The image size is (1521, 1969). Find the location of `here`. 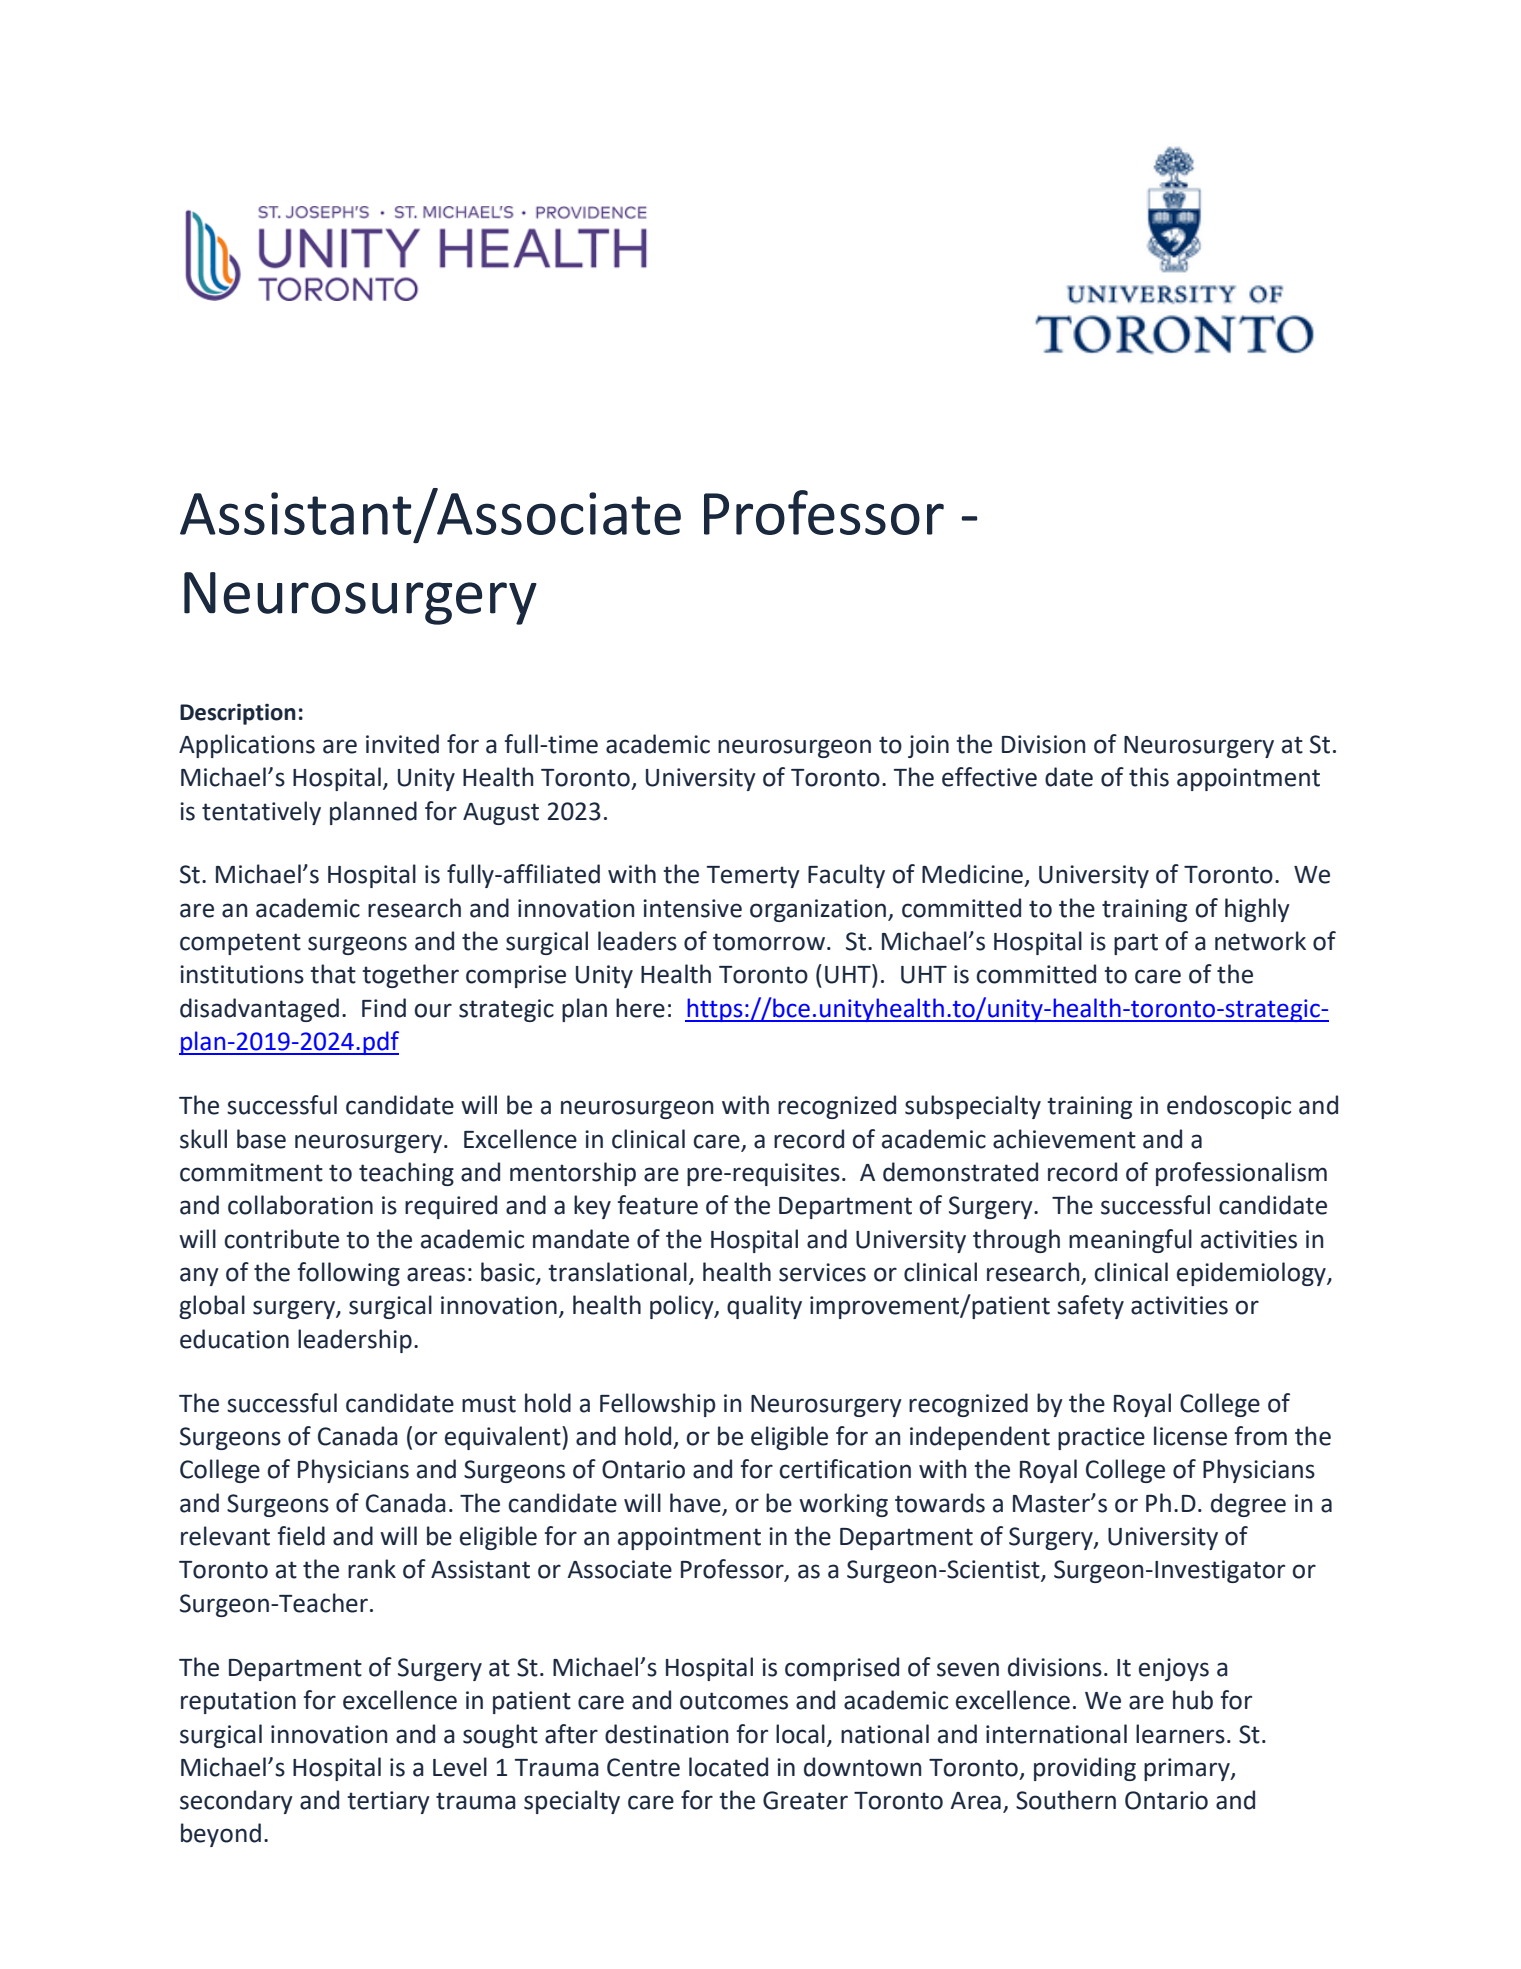

here is located at coordinates (640, 1008).
